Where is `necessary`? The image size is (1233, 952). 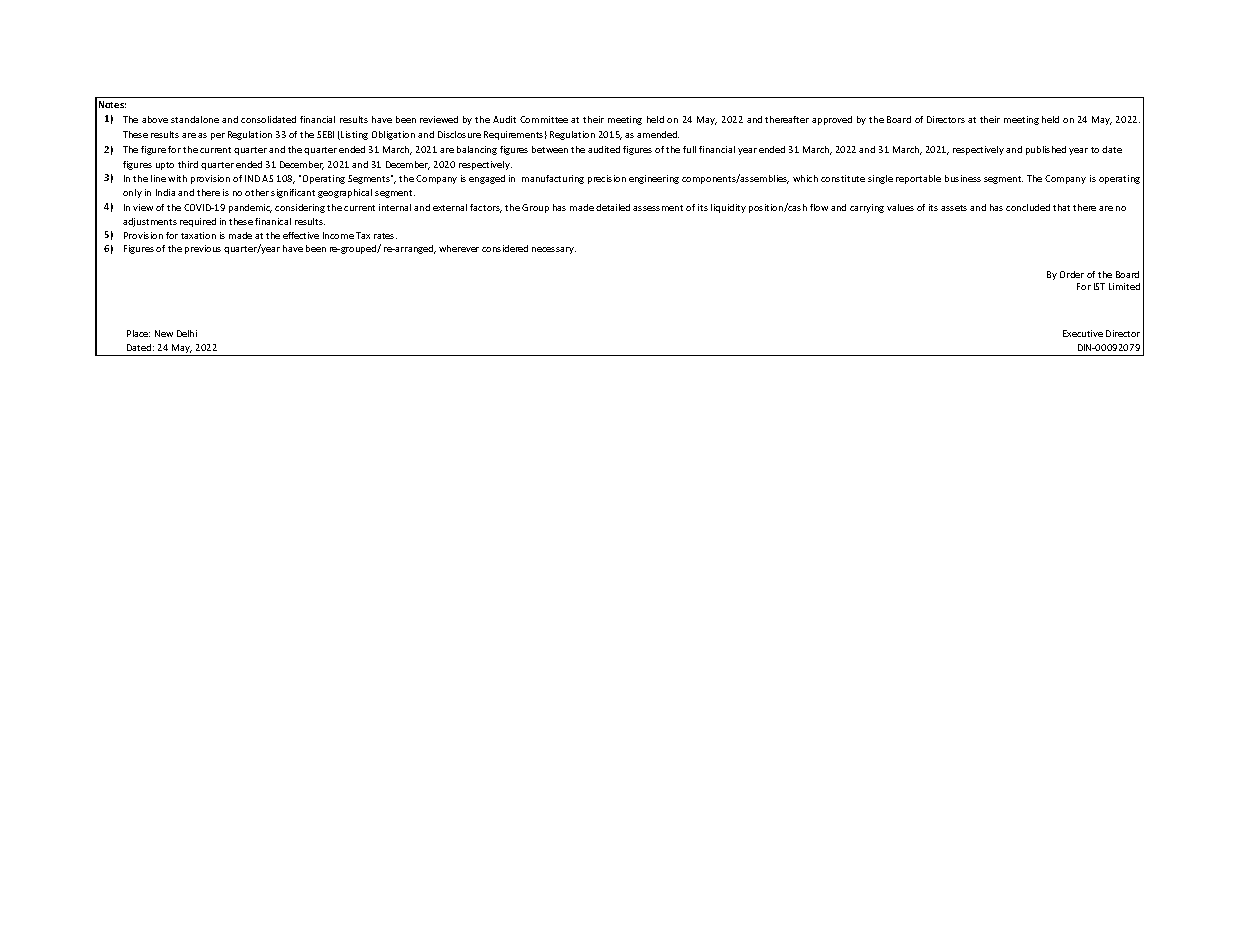 necessary is located at coordinates (554, 250).
